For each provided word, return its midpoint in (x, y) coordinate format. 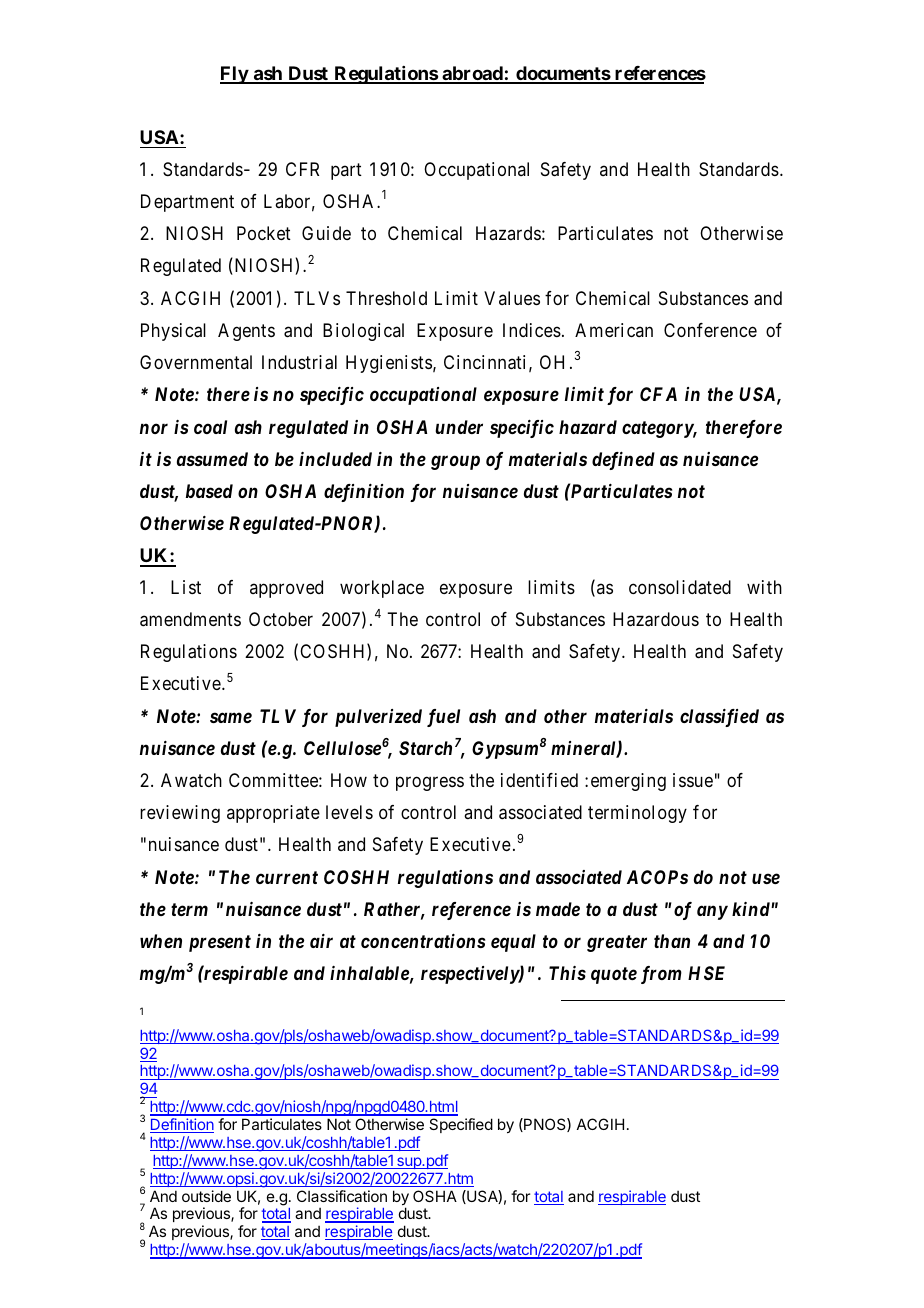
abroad (472, 74)
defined (623, 461)
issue (693, 780)
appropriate (273, 814)
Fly (234, 75)
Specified (461, 1125)
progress (430, 783)
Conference (710, 330)
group (455, 462)
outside (206, 1196)
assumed (212, 459)
